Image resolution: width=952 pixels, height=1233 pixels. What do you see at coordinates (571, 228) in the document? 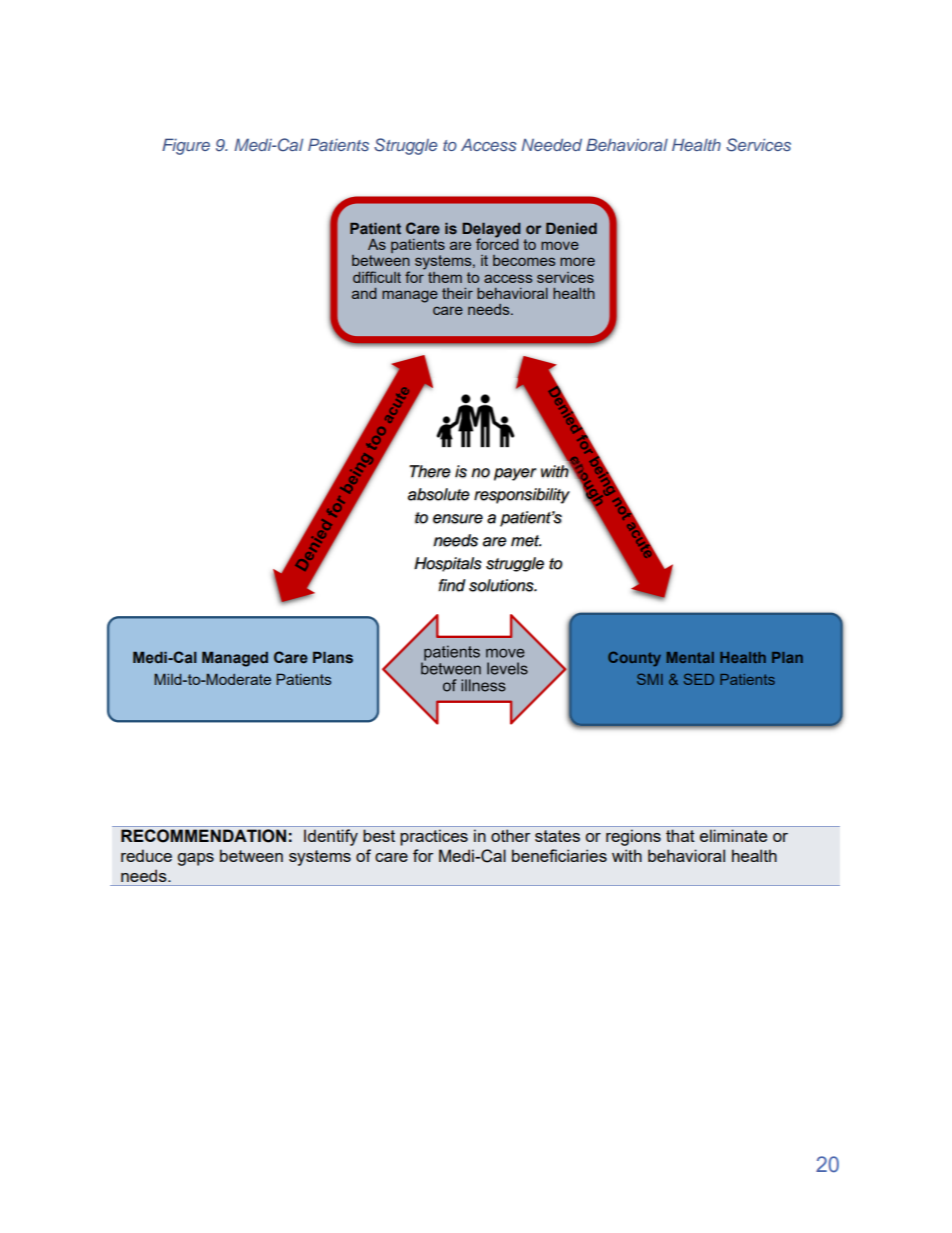
I see `Denied` at bounding box center [571, 228].
